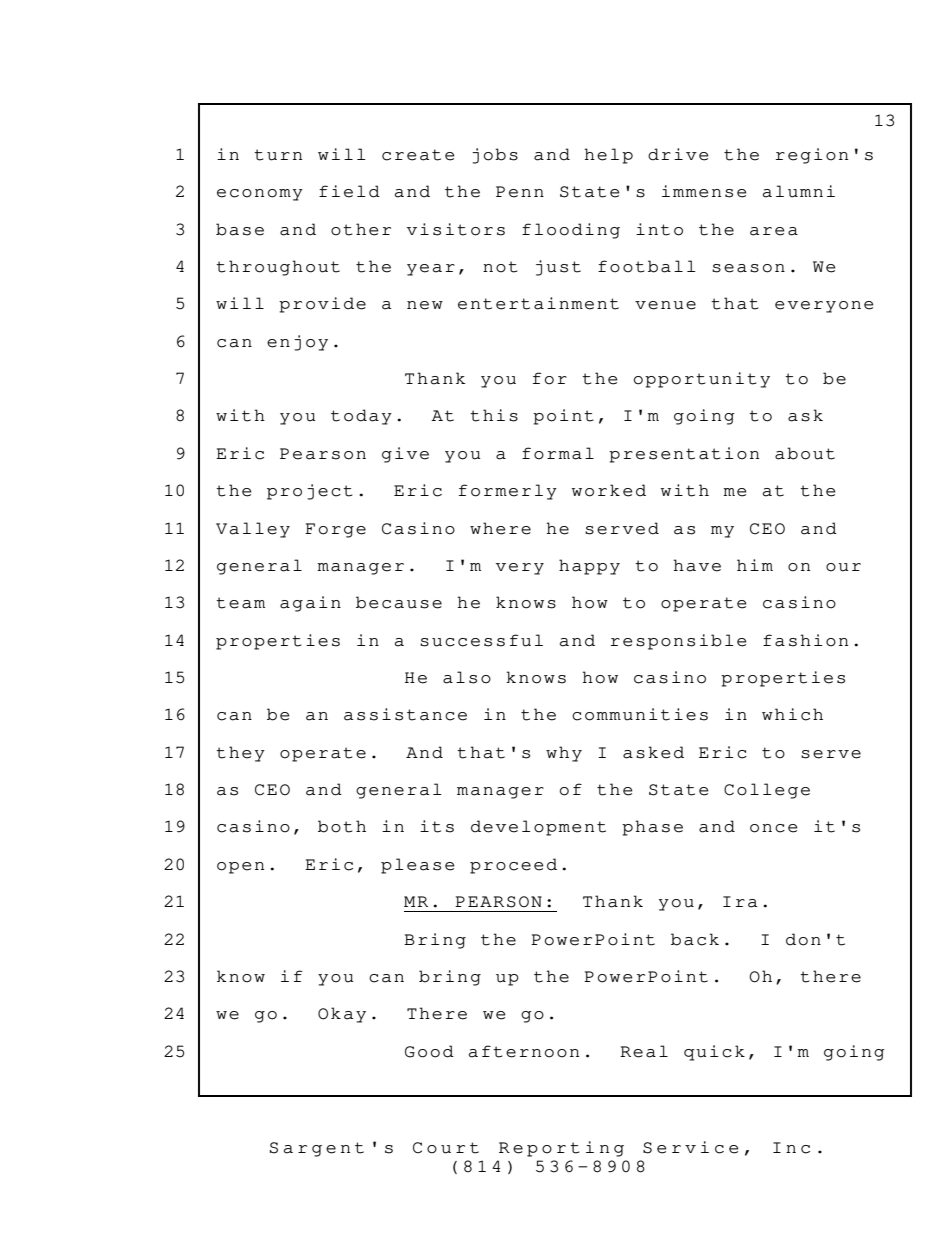 The image size is (952, 1233). I want to click on which, so click(792, 714).
